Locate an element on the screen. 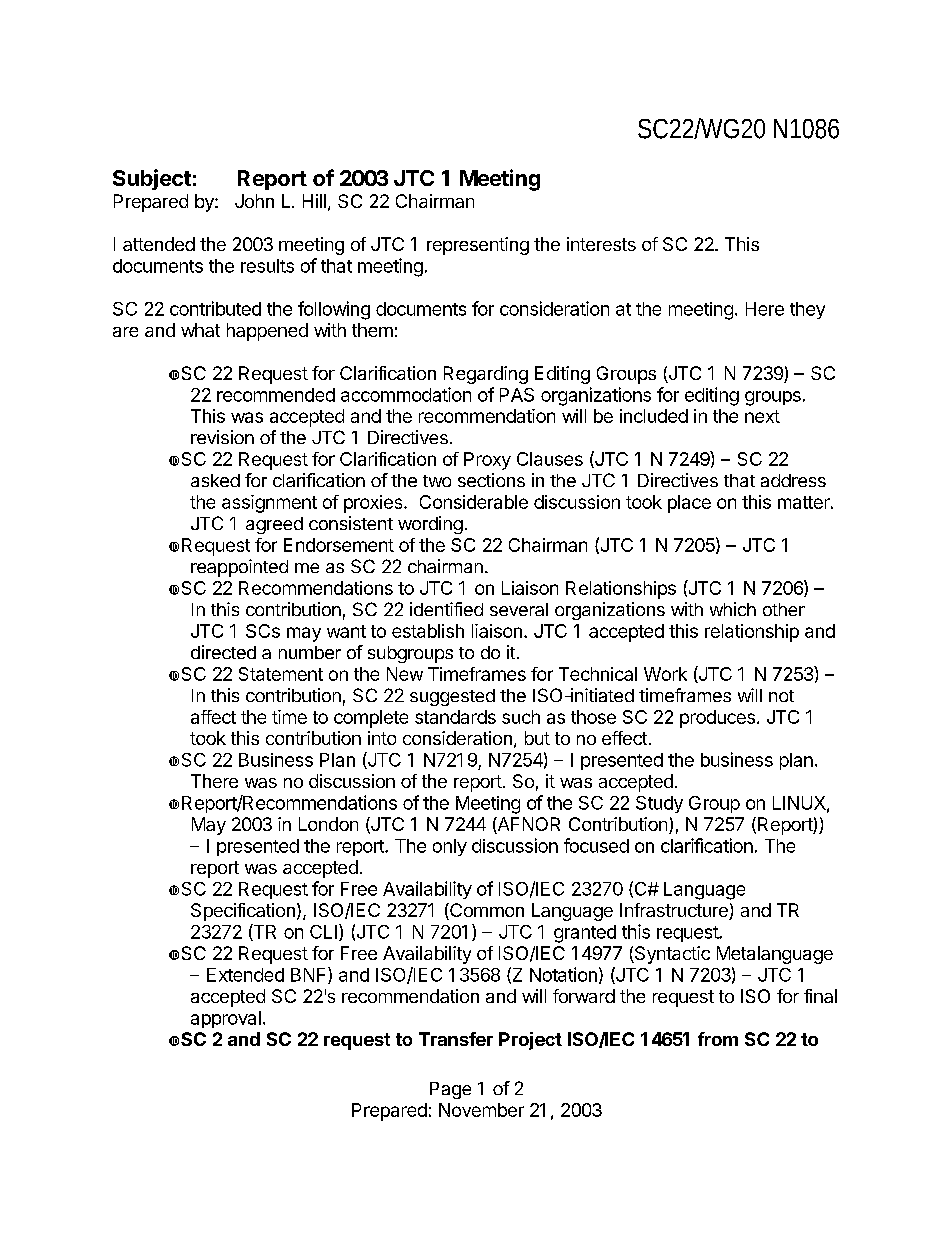 The width and height of the screenshot is (952, 1233). representing is located at coordinates (478, 246).
